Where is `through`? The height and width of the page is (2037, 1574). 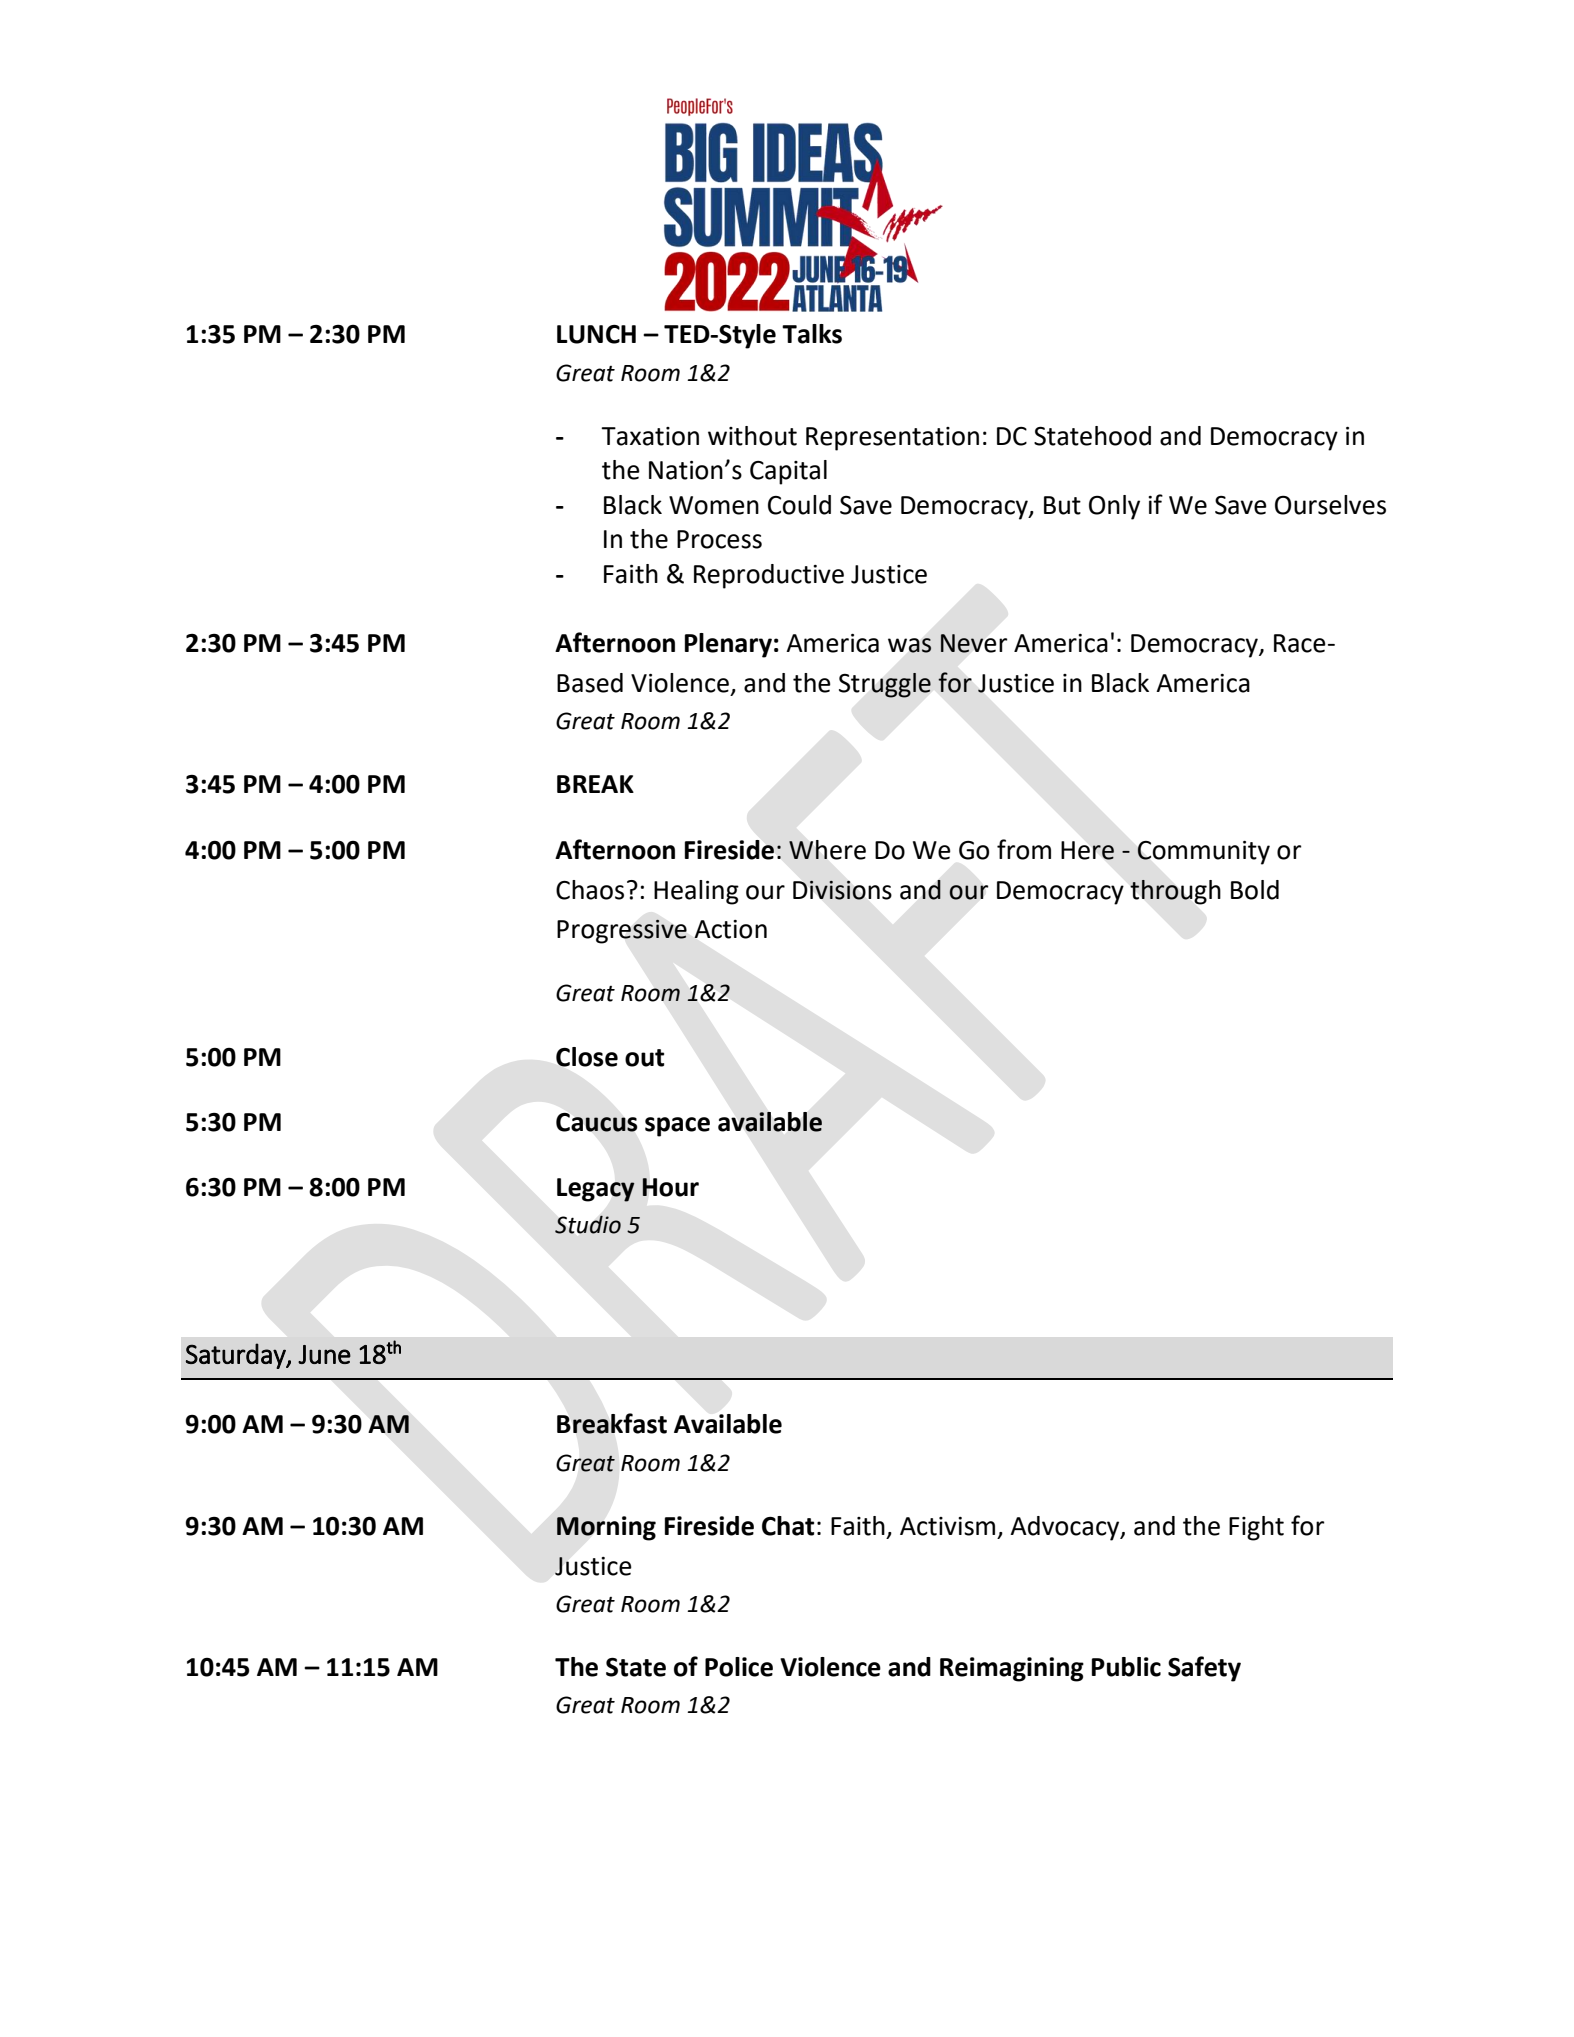
through is located at coordinates (1175, 892).
